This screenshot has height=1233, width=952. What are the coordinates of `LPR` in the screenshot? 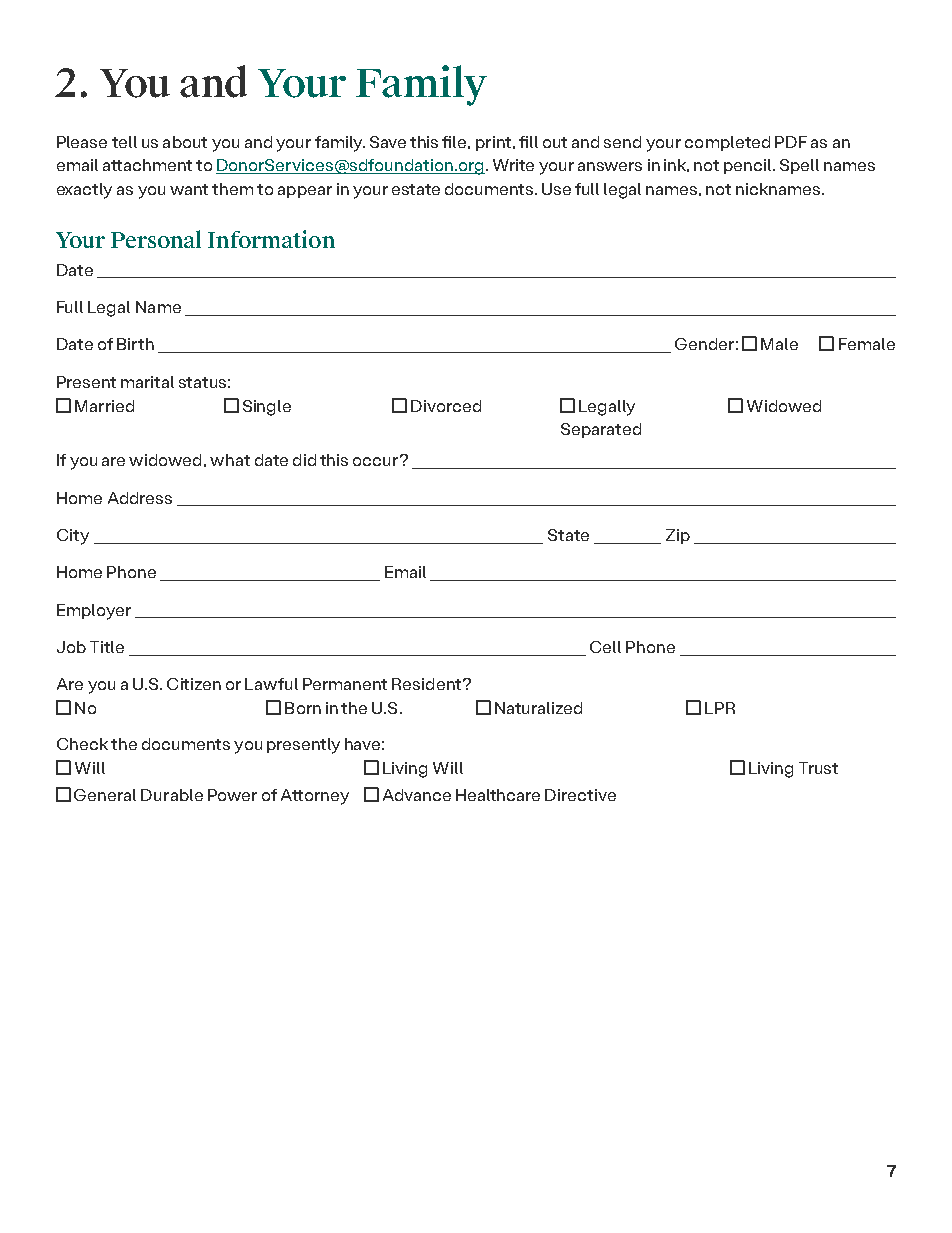 It's located at (720, 708).
